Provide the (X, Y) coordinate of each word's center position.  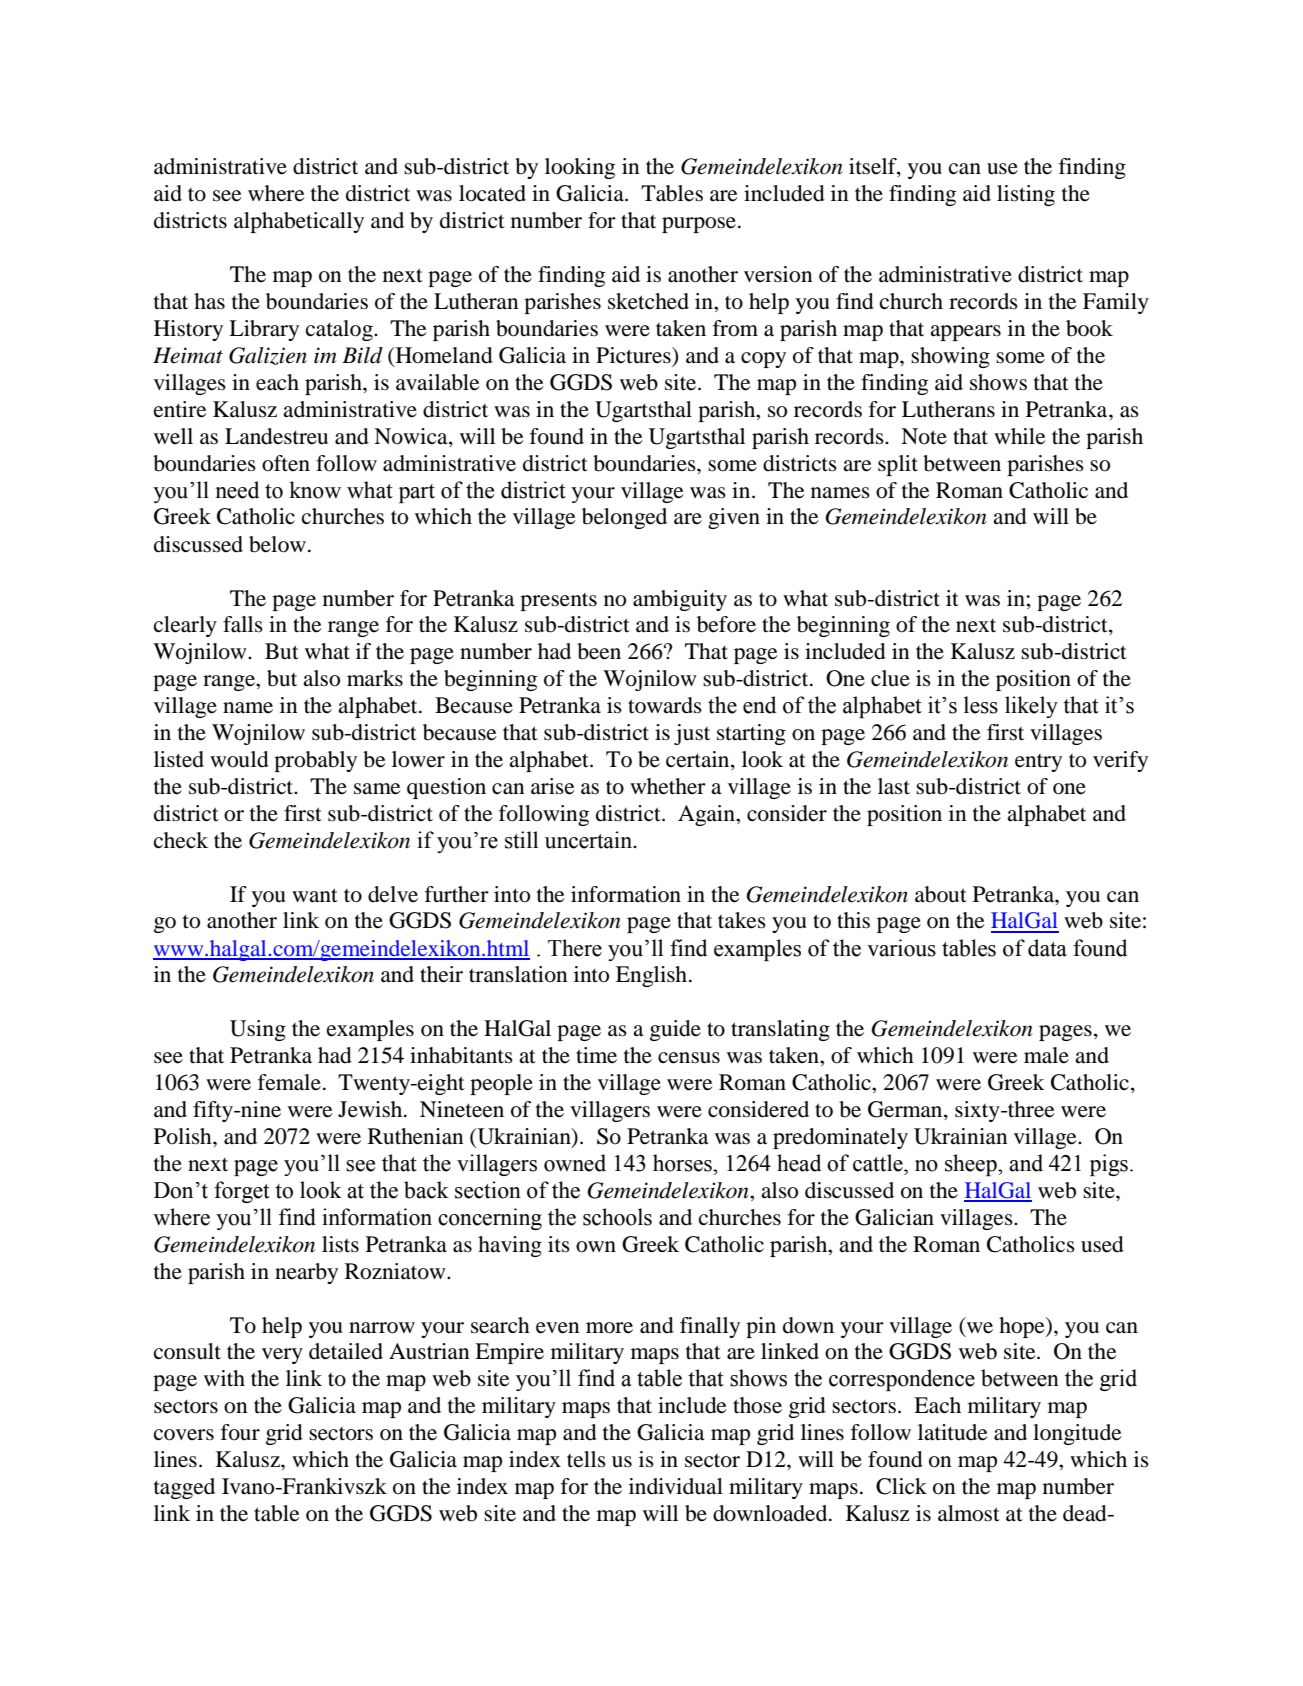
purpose (699, 225)
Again (707, 815)
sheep (972, 1165)
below (277, 544)
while (1020, 436)
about (941, 894)
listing (1026, 195)
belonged (624, 518)
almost (969, 1513)
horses (683, 1163)
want (315, 895)
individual (676, 1486)
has (209, 301)
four (240, 1432)
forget (242, 1192)
